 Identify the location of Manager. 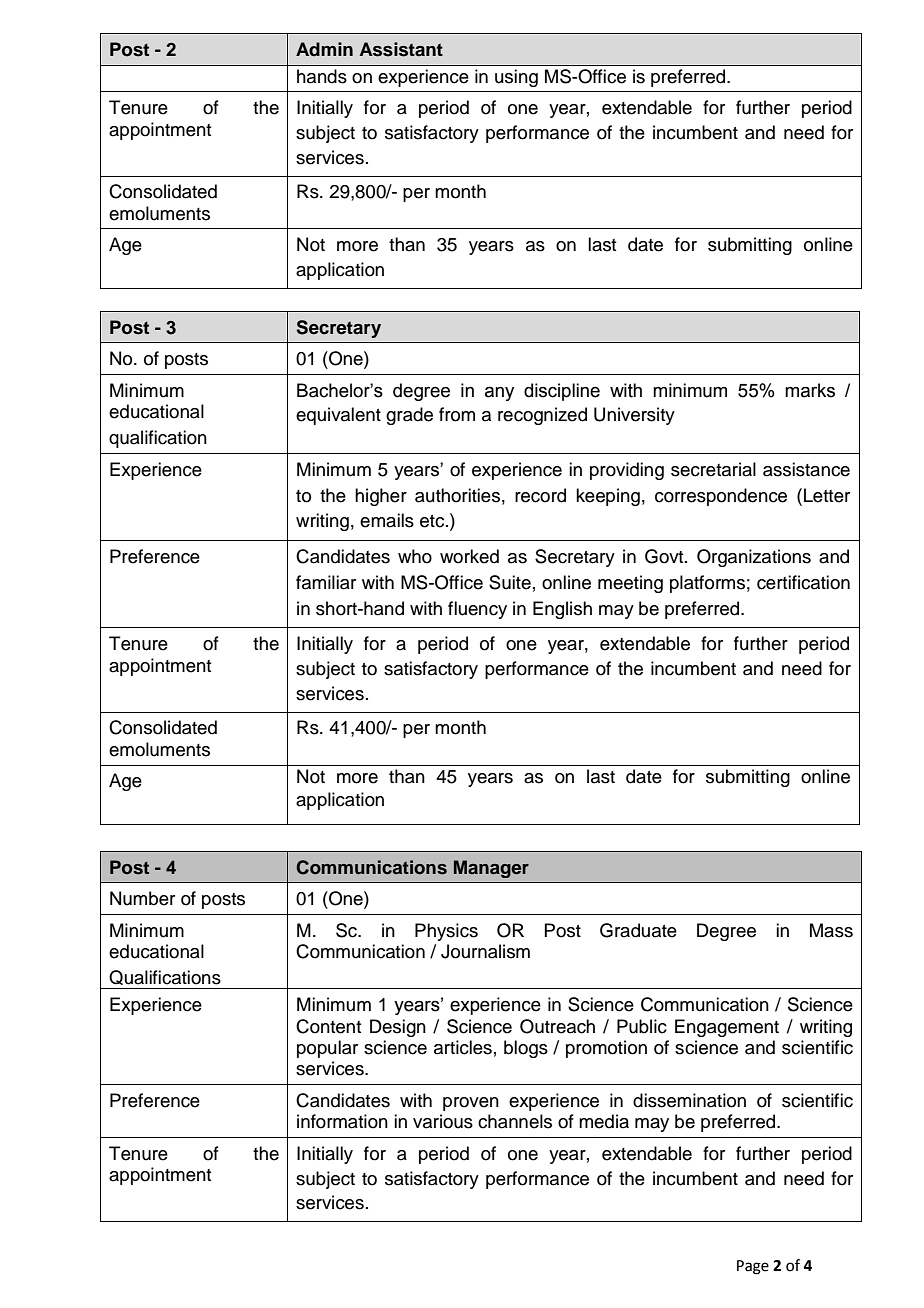
(491, 869).
